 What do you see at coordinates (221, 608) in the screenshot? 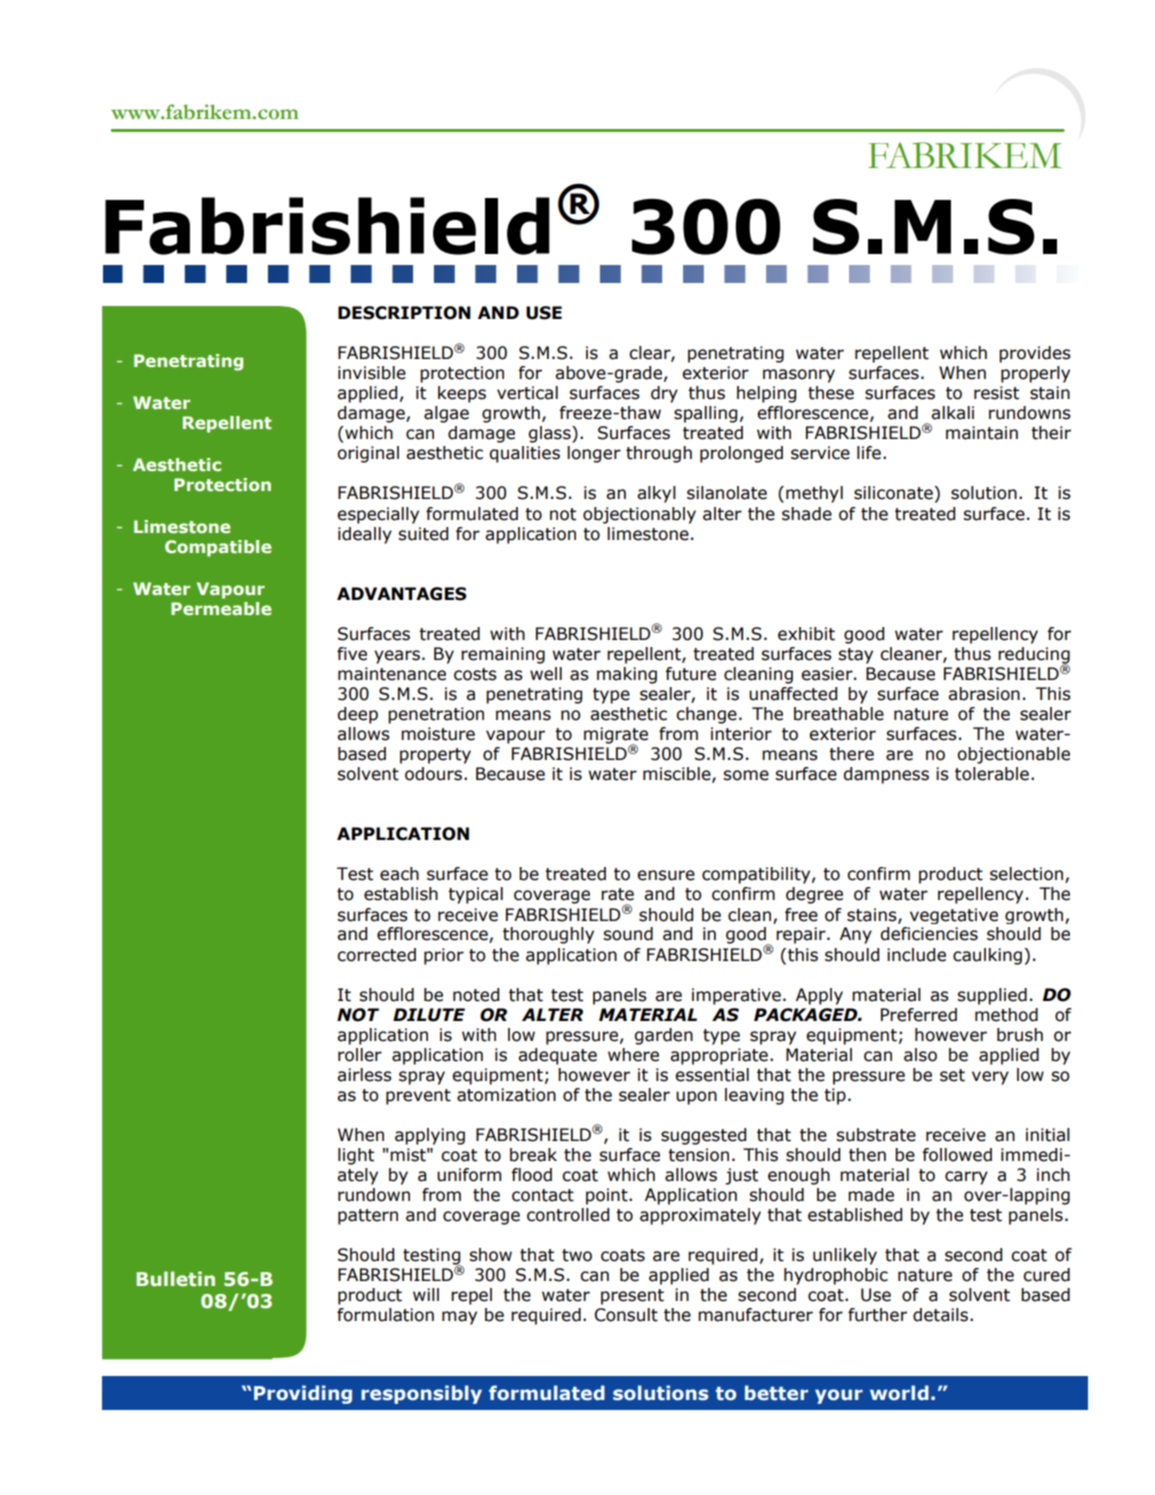
I see `Permeable` at bounding box center [221, 608].
